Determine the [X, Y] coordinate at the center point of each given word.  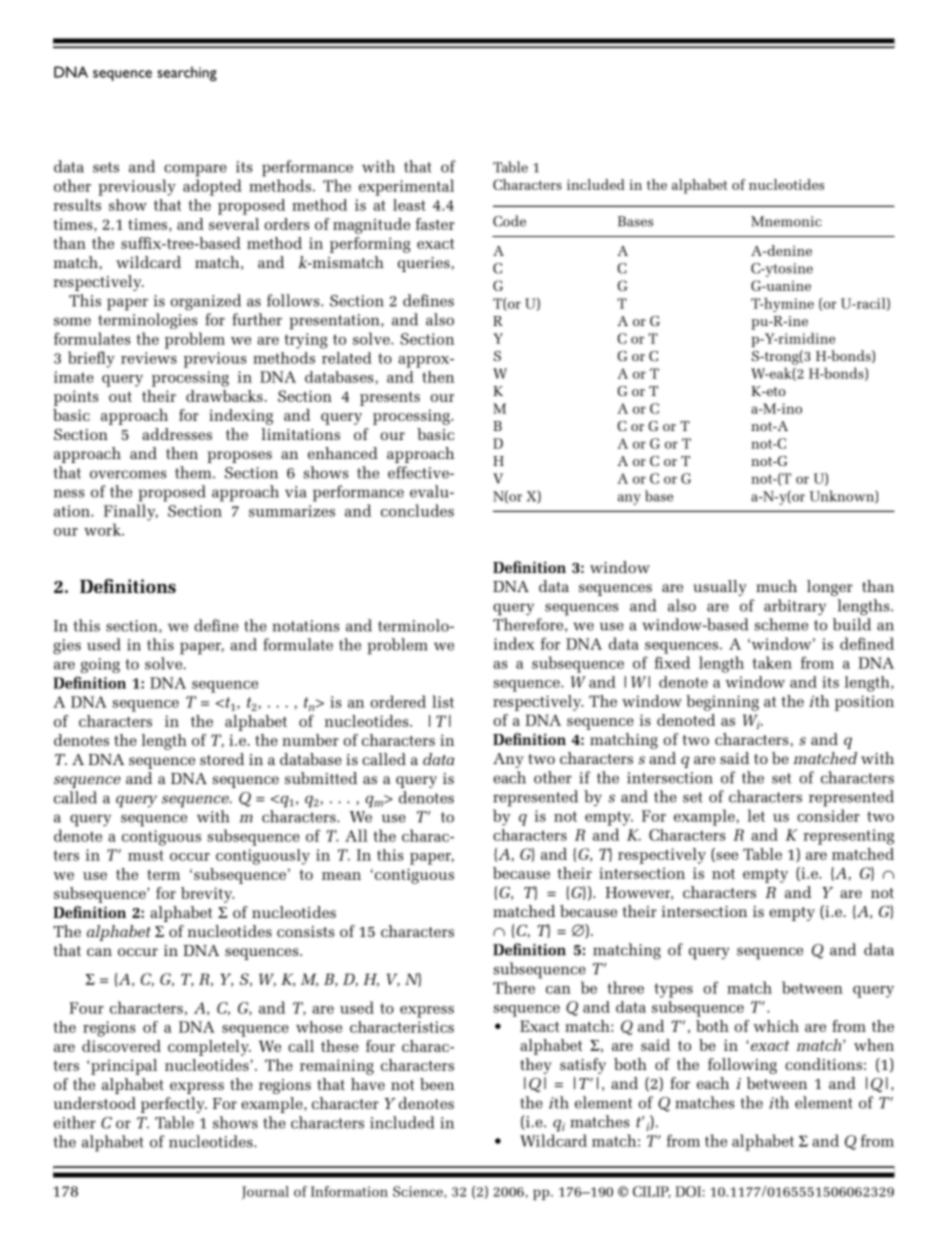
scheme [781, 624]
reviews [149, 358]
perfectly [174, 1105]
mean [341, 876]
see [726, 857]
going [100, 665]
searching [187, 73]
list [443, 701]
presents [390, 399]
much [776, 586]
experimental [406, 187]
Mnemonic [786, 221]
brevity [207, 895]
